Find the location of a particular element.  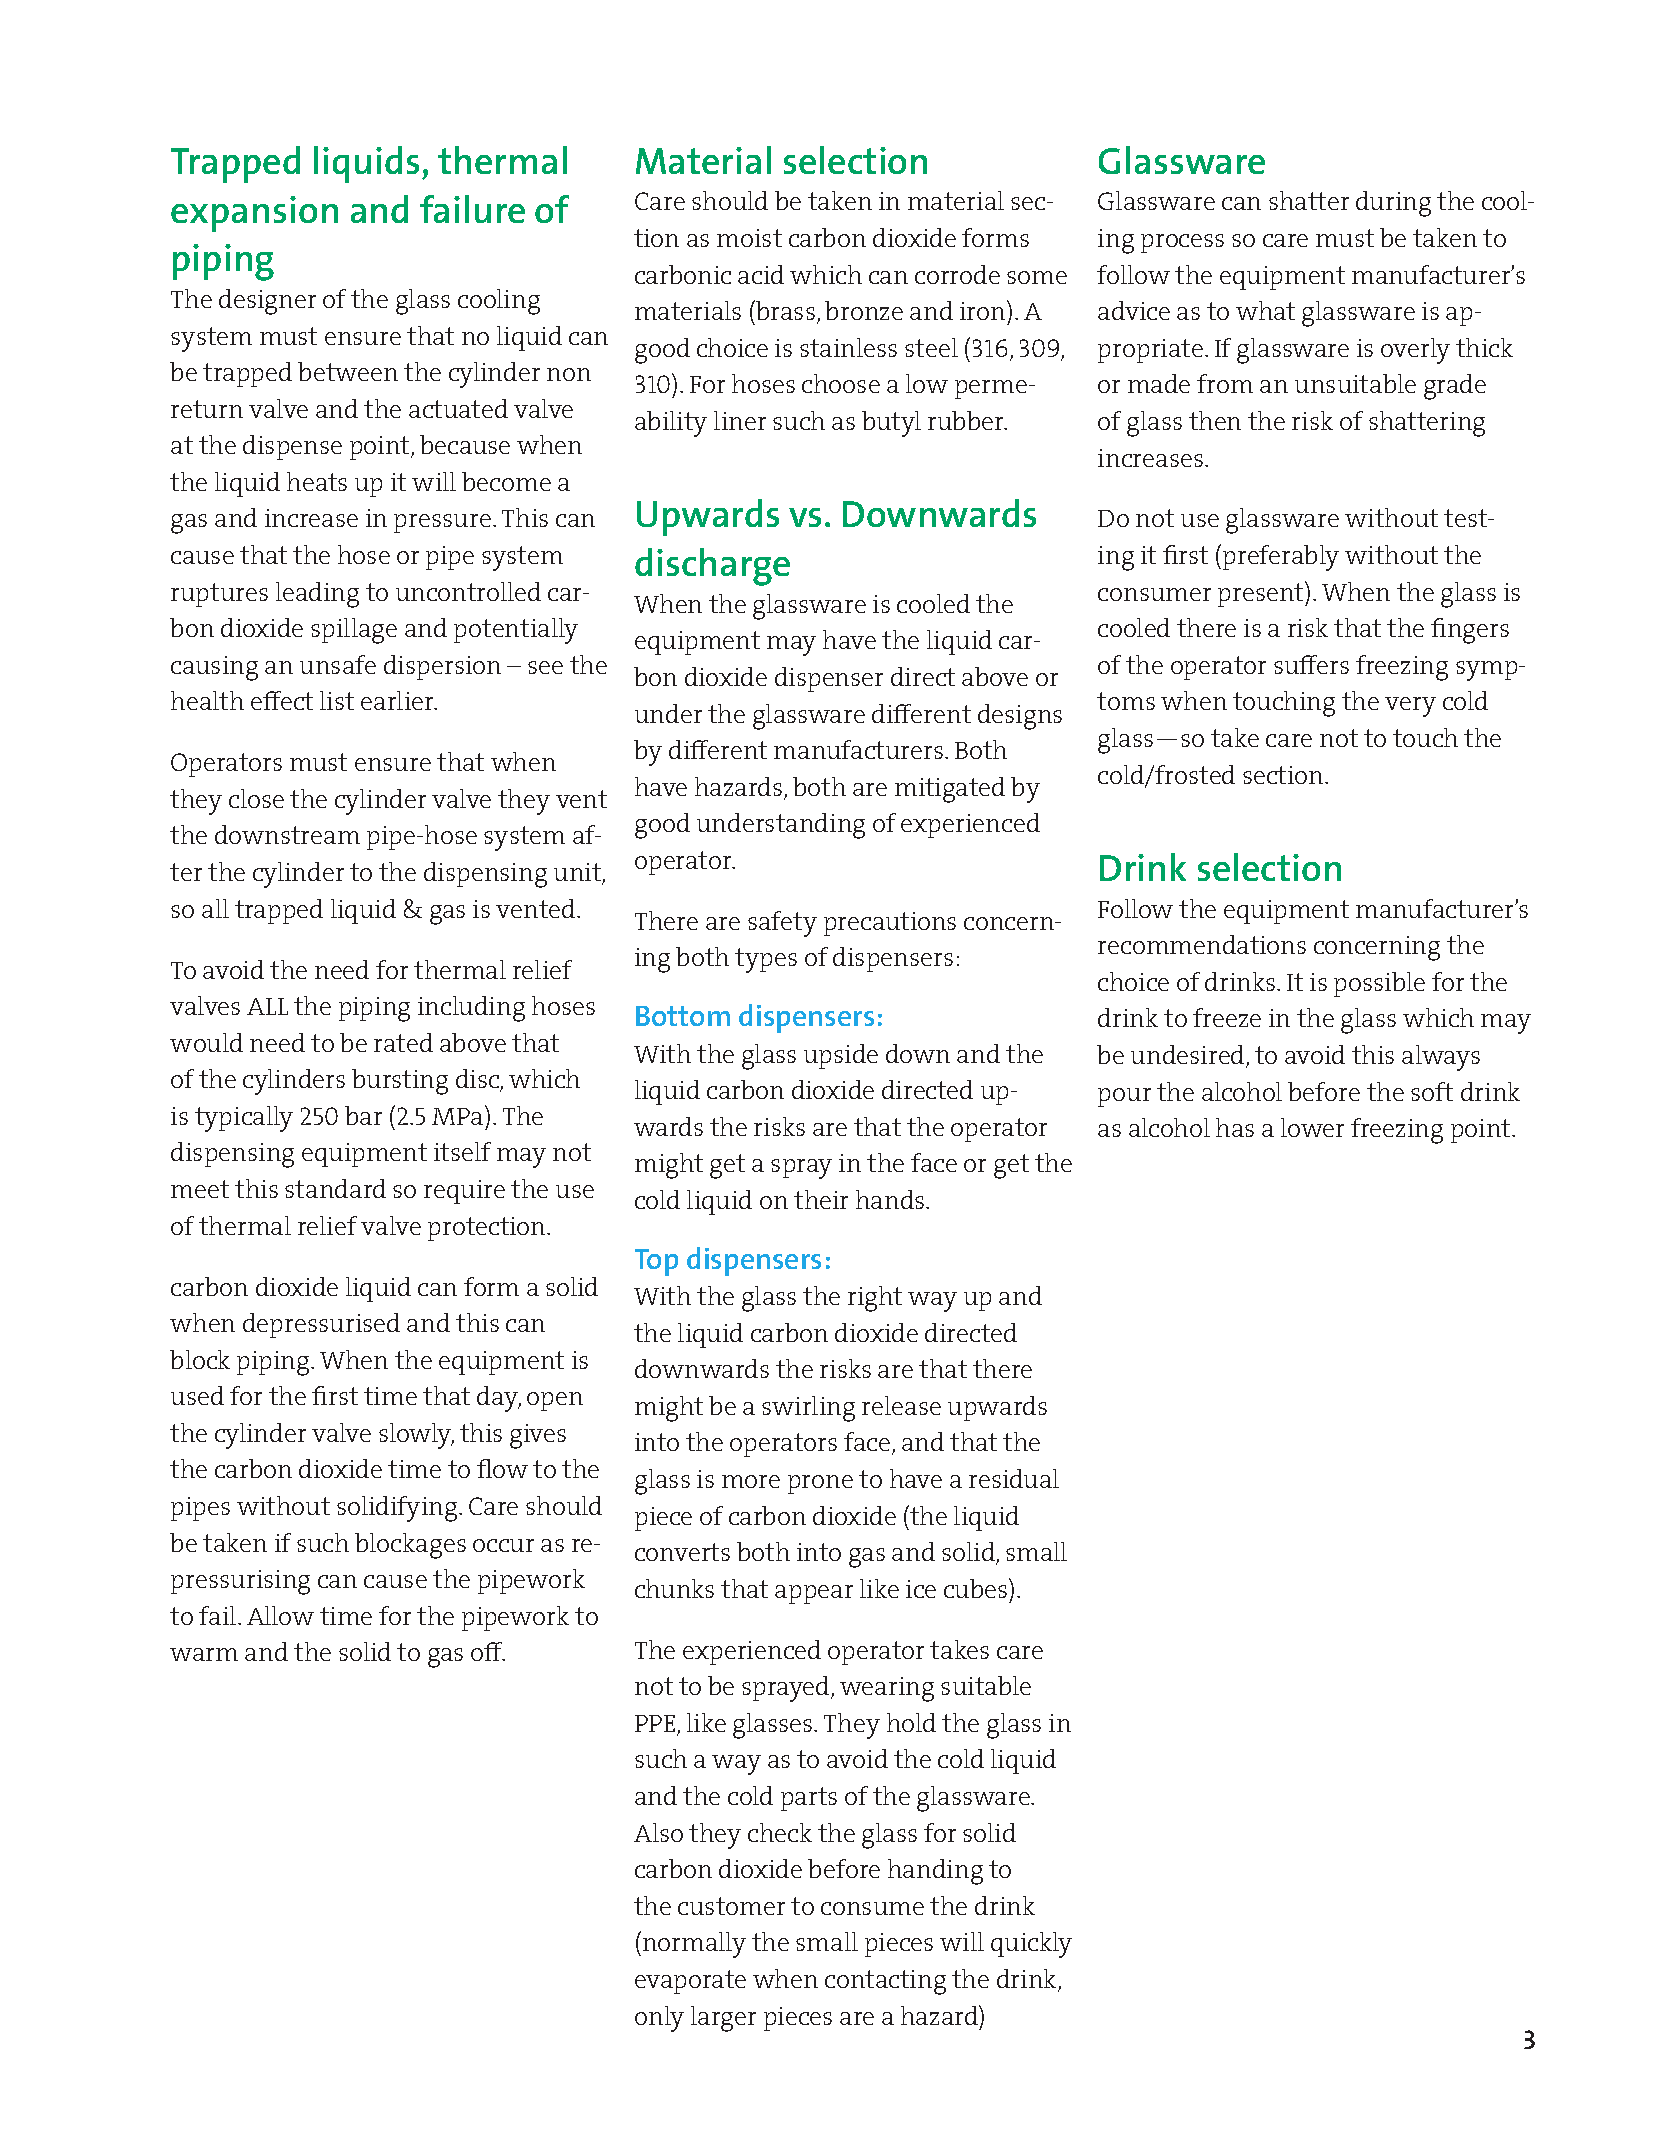

residual is located at coordinates (1014, 1478).
